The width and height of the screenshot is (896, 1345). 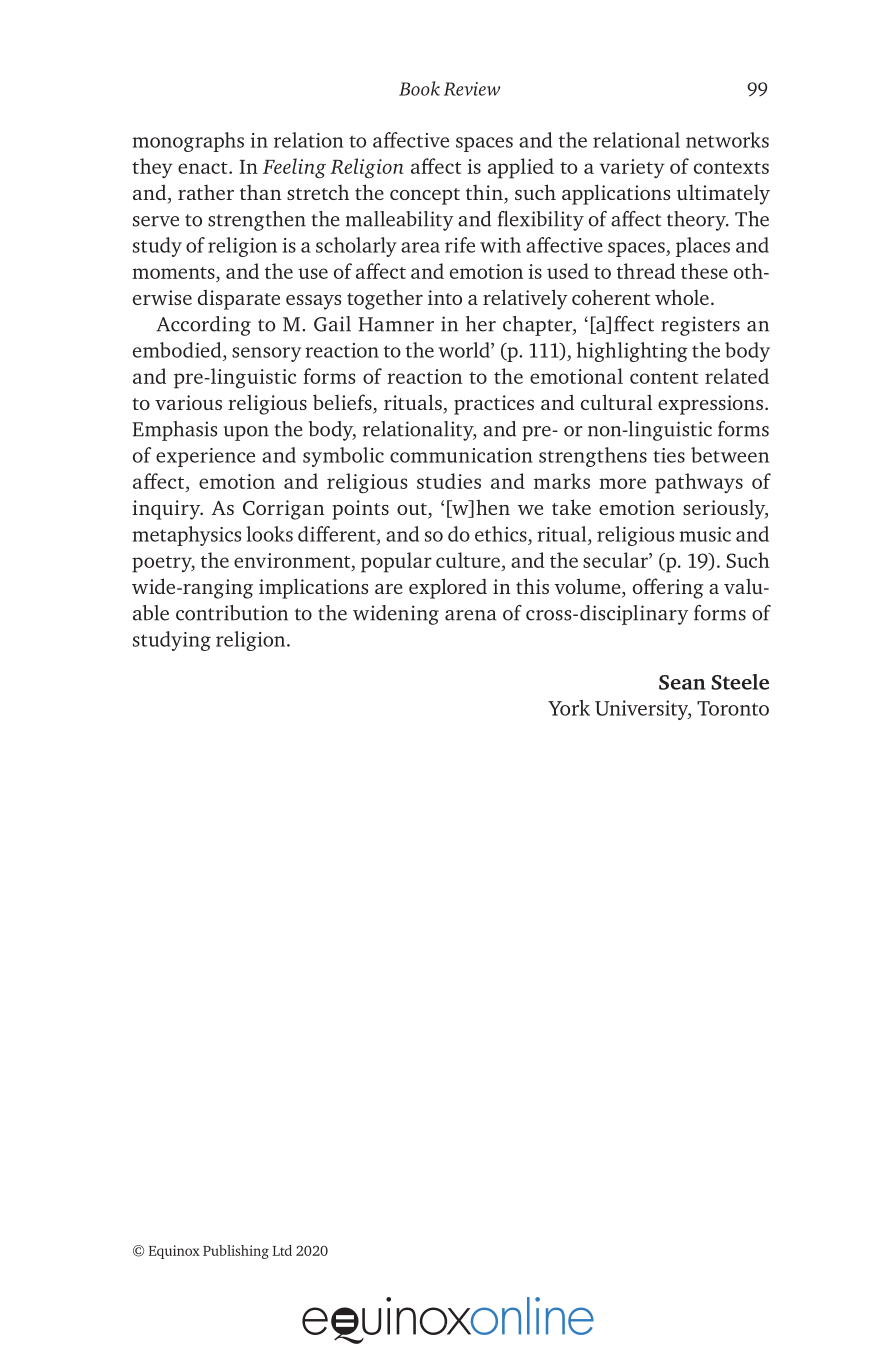 I want to click on Toronto, so click(x=733, y=708).
